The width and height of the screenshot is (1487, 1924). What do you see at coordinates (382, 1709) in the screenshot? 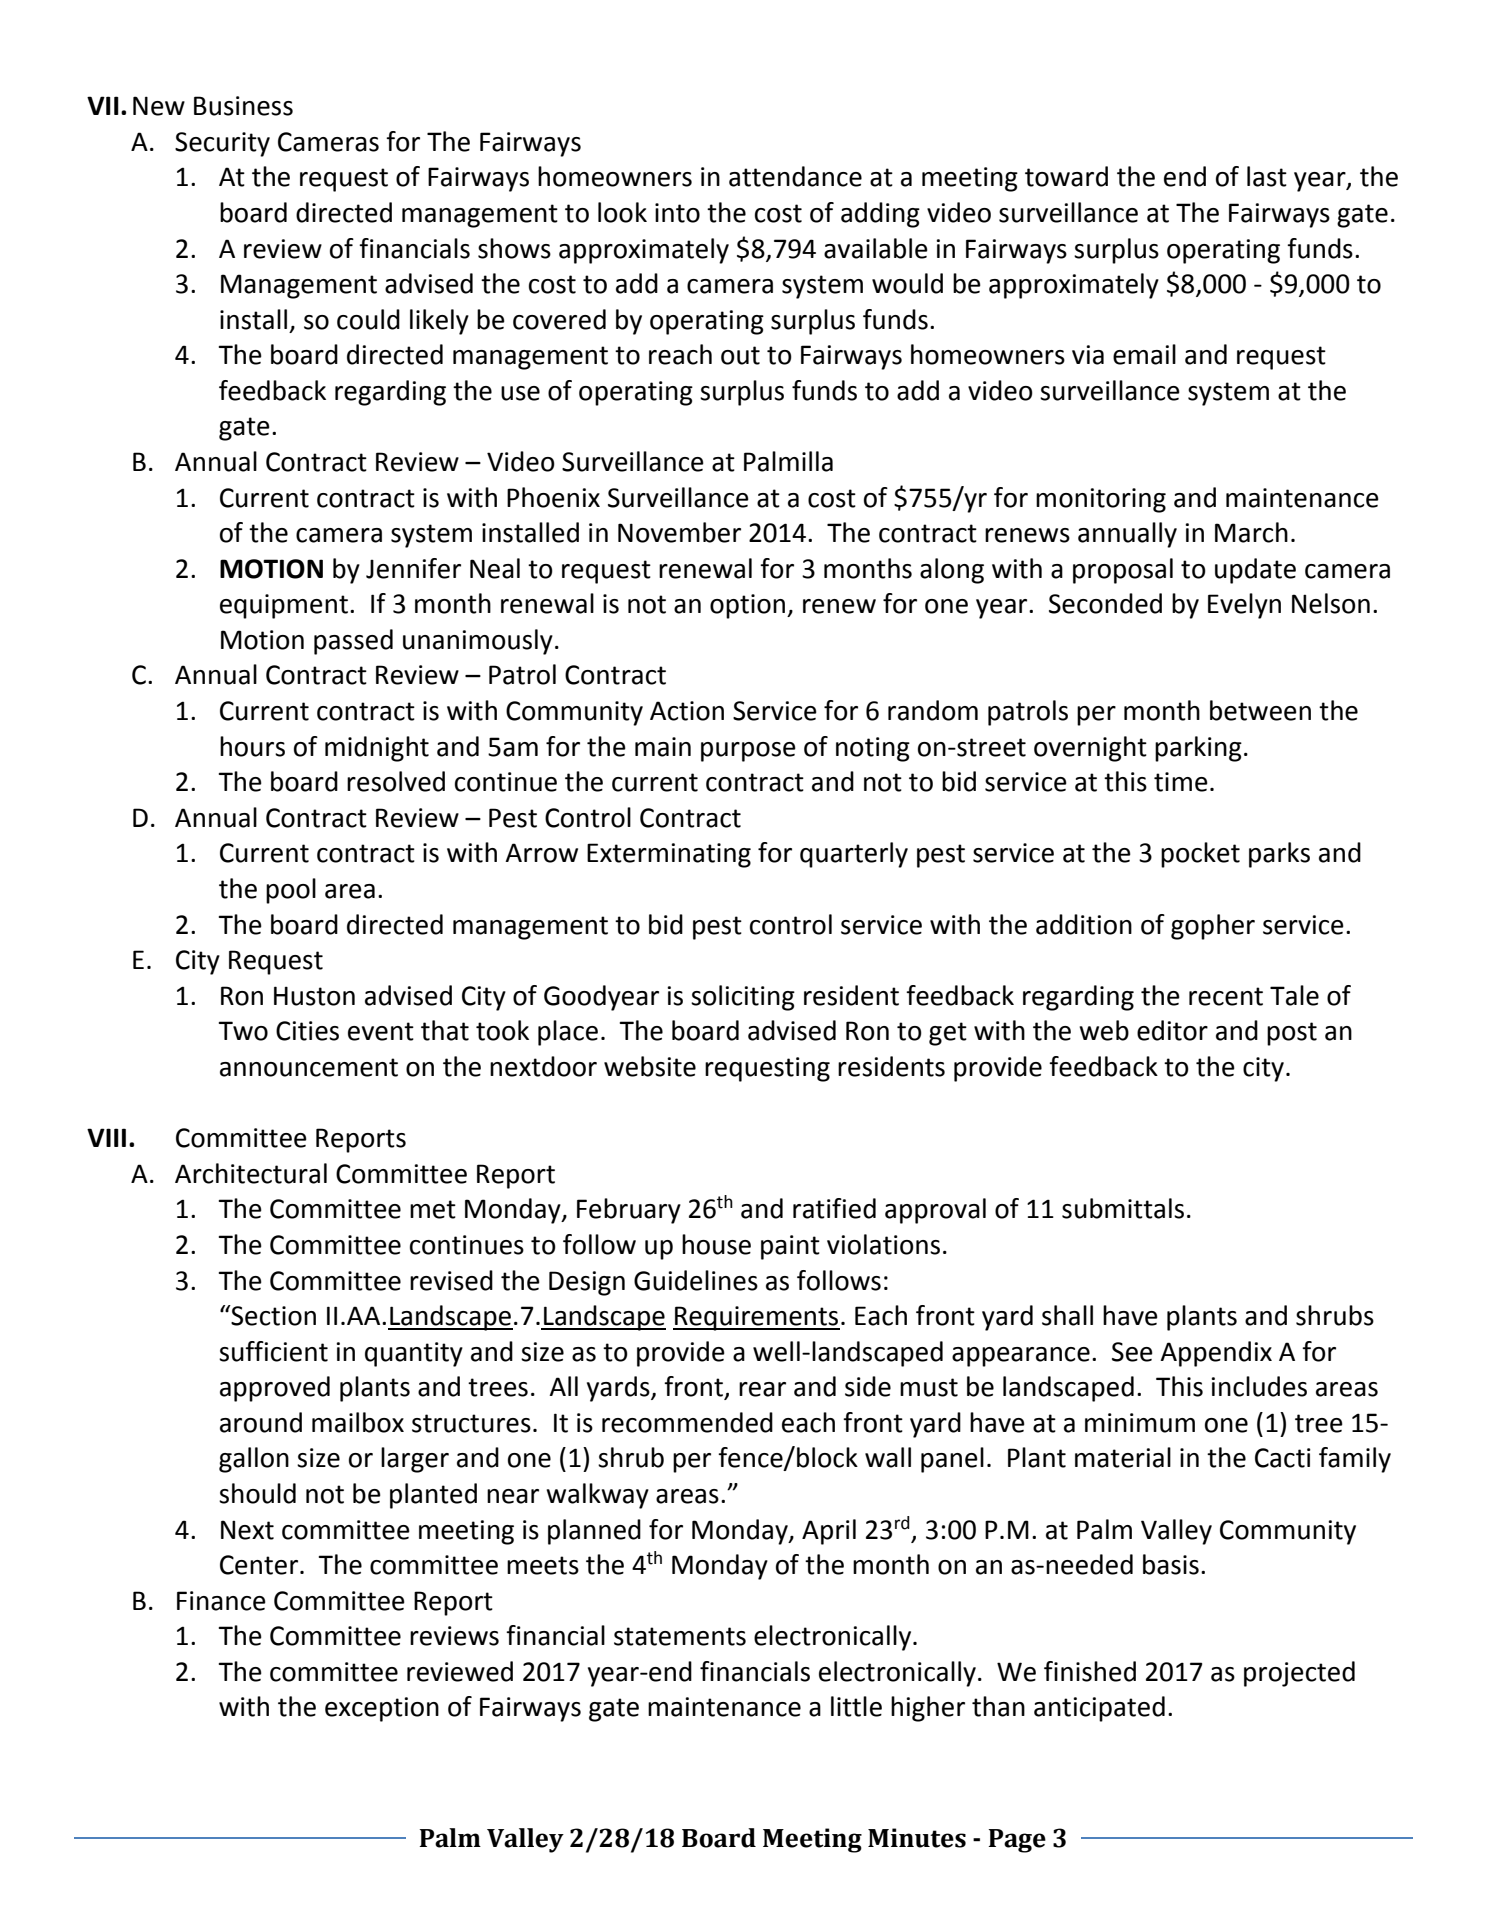
I see `exception` at bounding box center [382, 1709].
